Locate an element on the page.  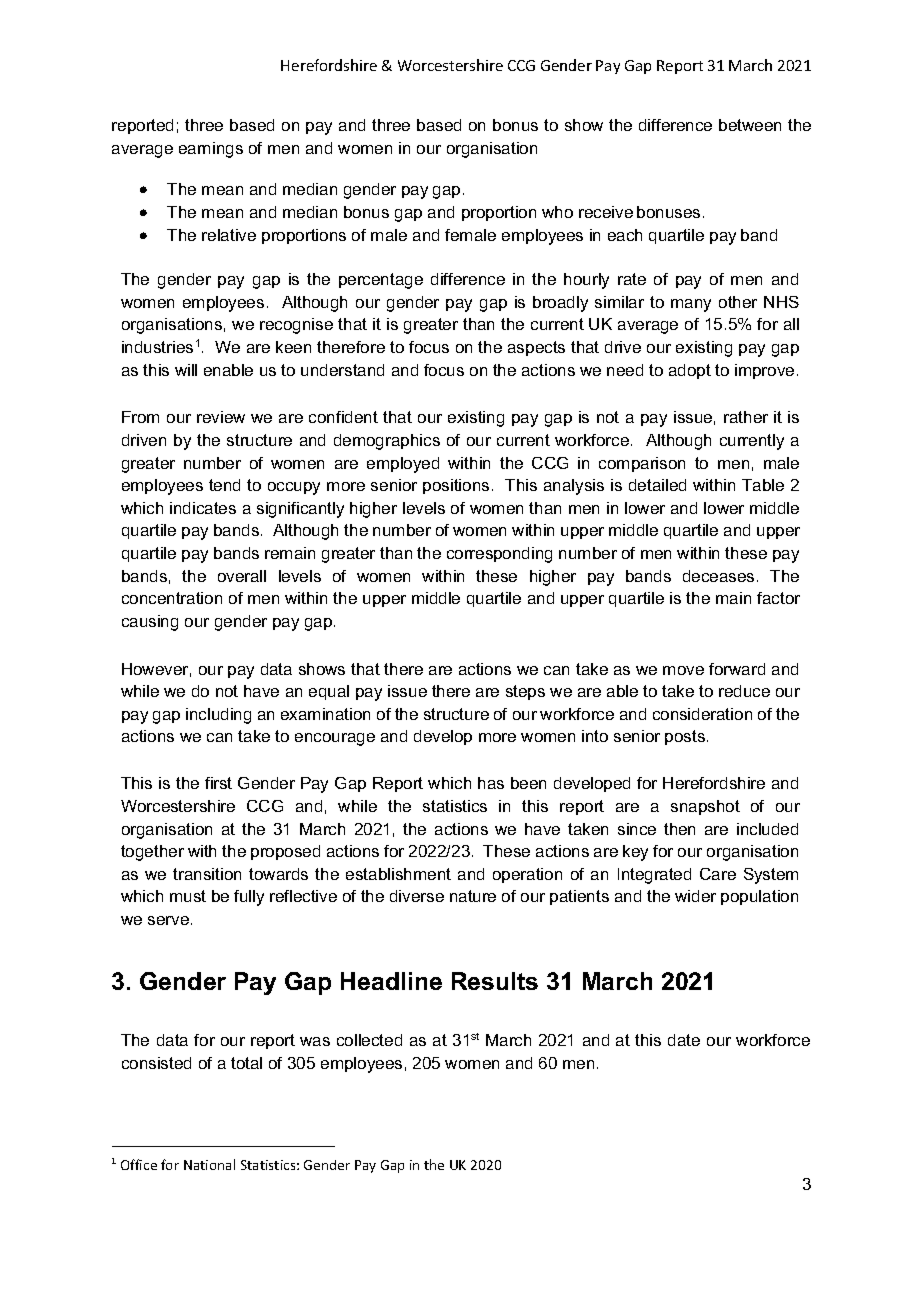
between is located at coordinates (750, 125).
